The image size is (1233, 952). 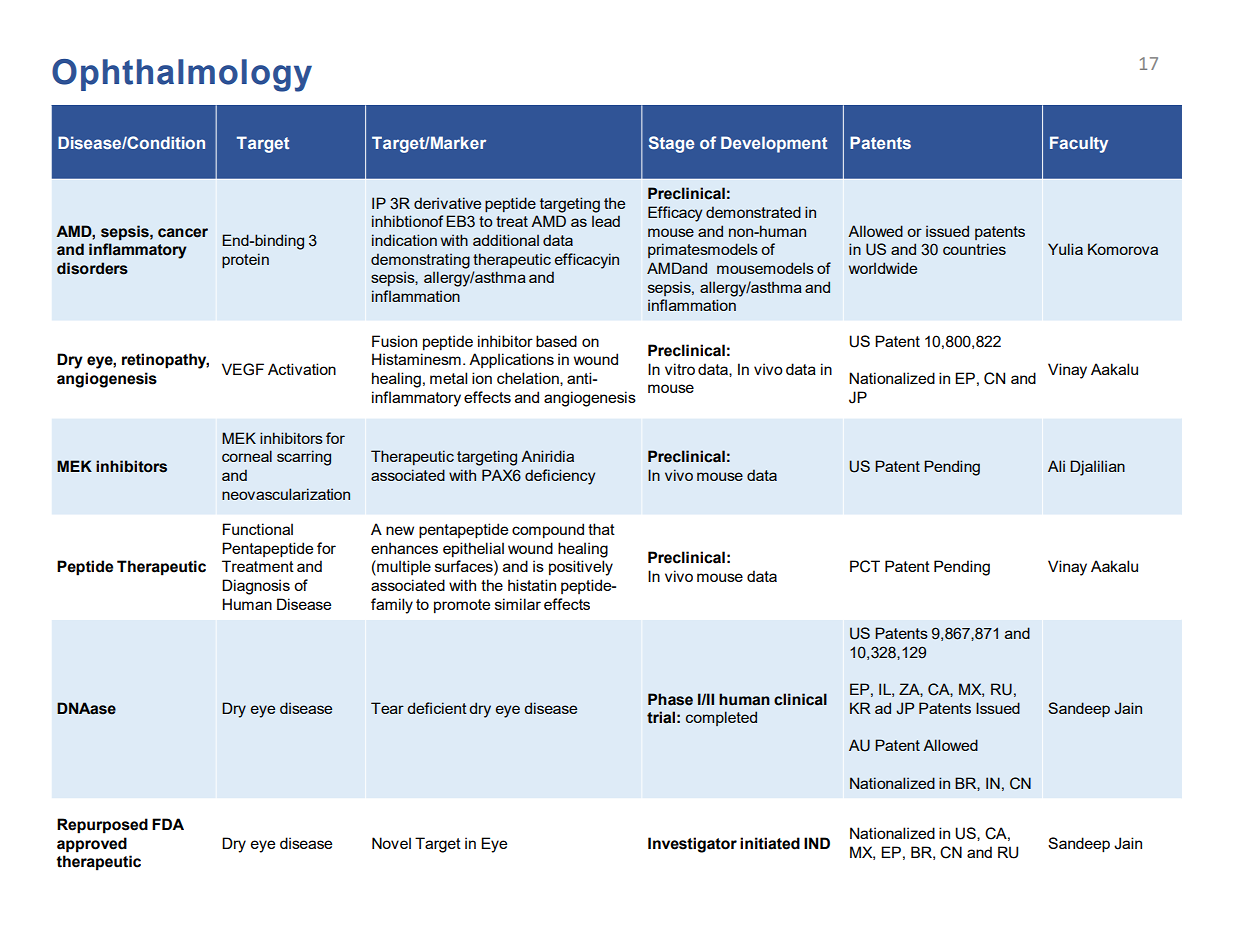 What do you see at coordinates (168, 824) in the screenshot?
I see `FDA` at bounding box center [168, 824].
